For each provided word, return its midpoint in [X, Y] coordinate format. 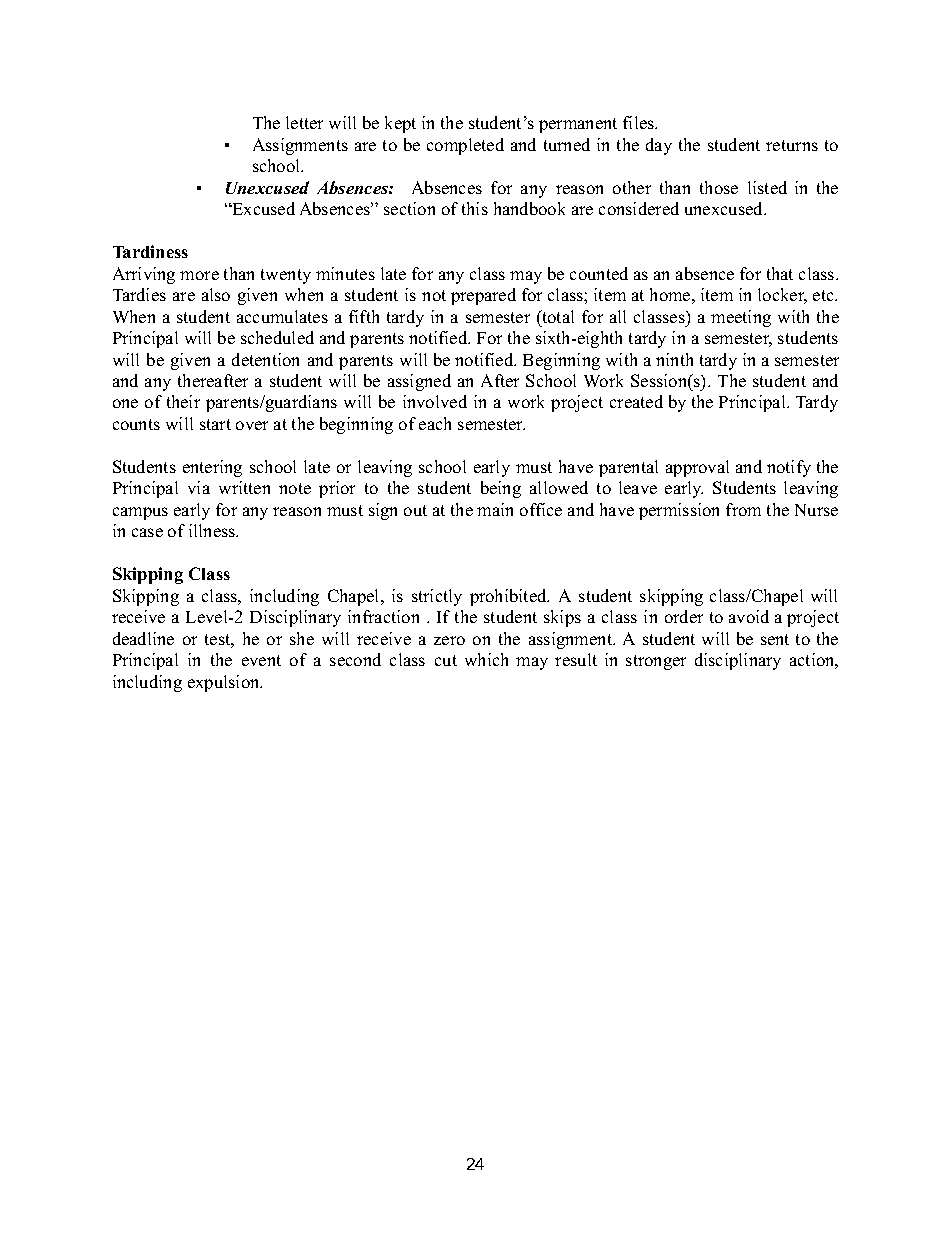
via [199, 487]
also [216, 294]
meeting [741, 318]
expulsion [225, 683]
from [743, 509]
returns [792, 145]
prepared [483, 296]
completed [465, 146]
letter [304, 122]
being [501, 489]
